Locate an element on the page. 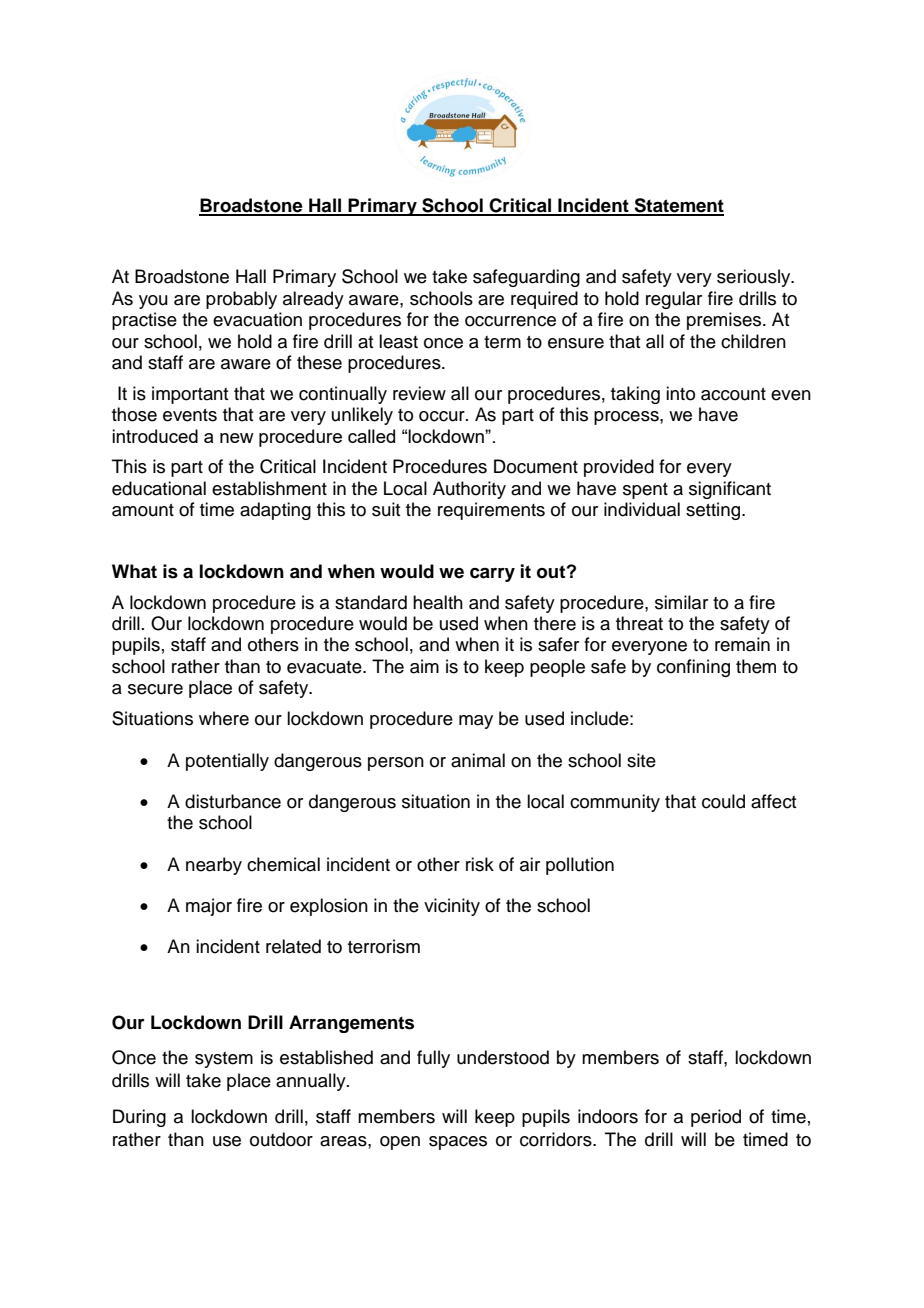  vicinity is located at coordinates (452, 907).
